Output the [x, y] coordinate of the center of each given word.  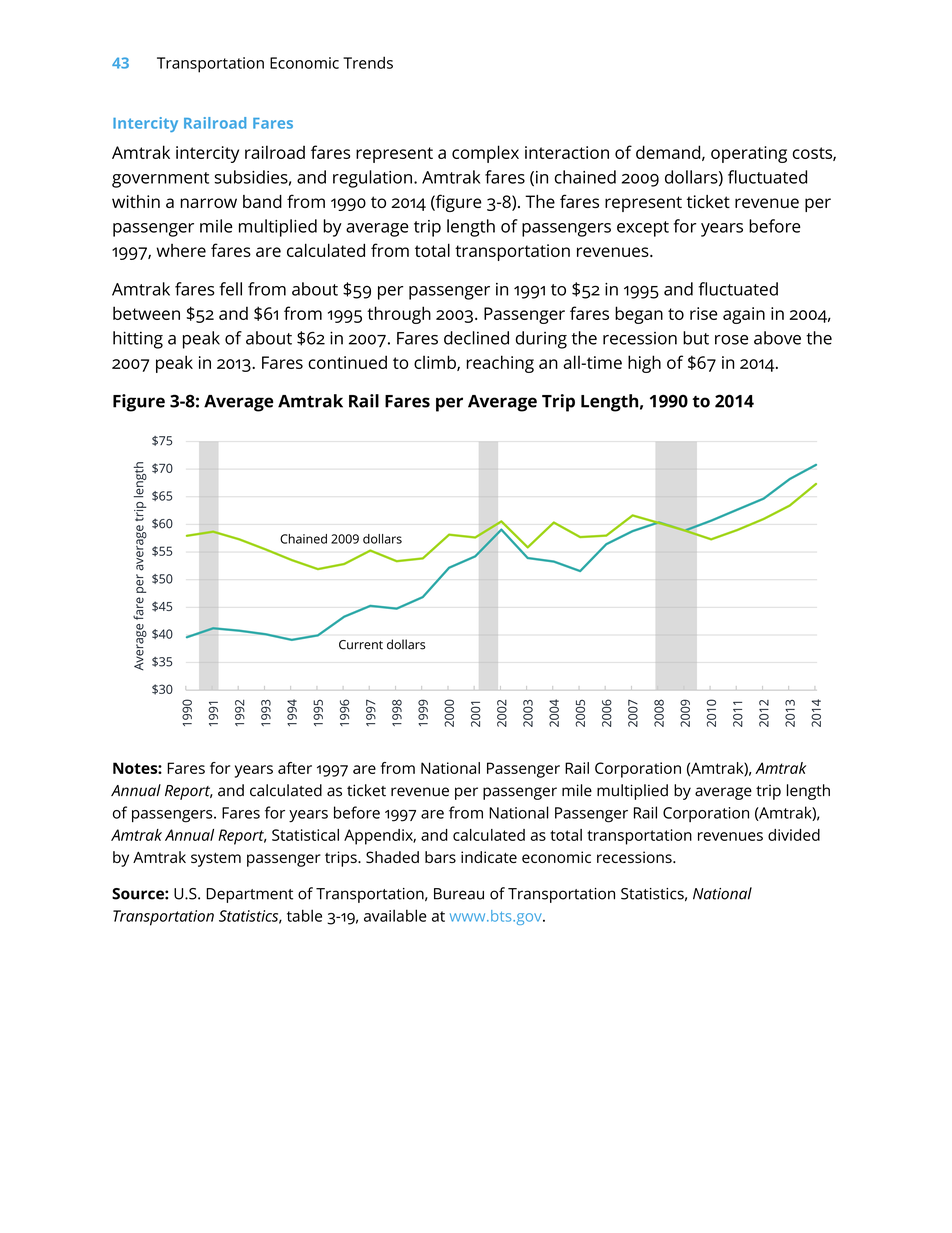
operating [749, 154]
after [295, 768]
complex [485, 154]
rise [704, 313]
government [160, 180]
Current [361, 645]
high [644, 364]
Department [249, 895]
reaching [500, 364]
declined [476, 338]
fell [230, 289]
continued [347, 362]
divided [794, 835]
